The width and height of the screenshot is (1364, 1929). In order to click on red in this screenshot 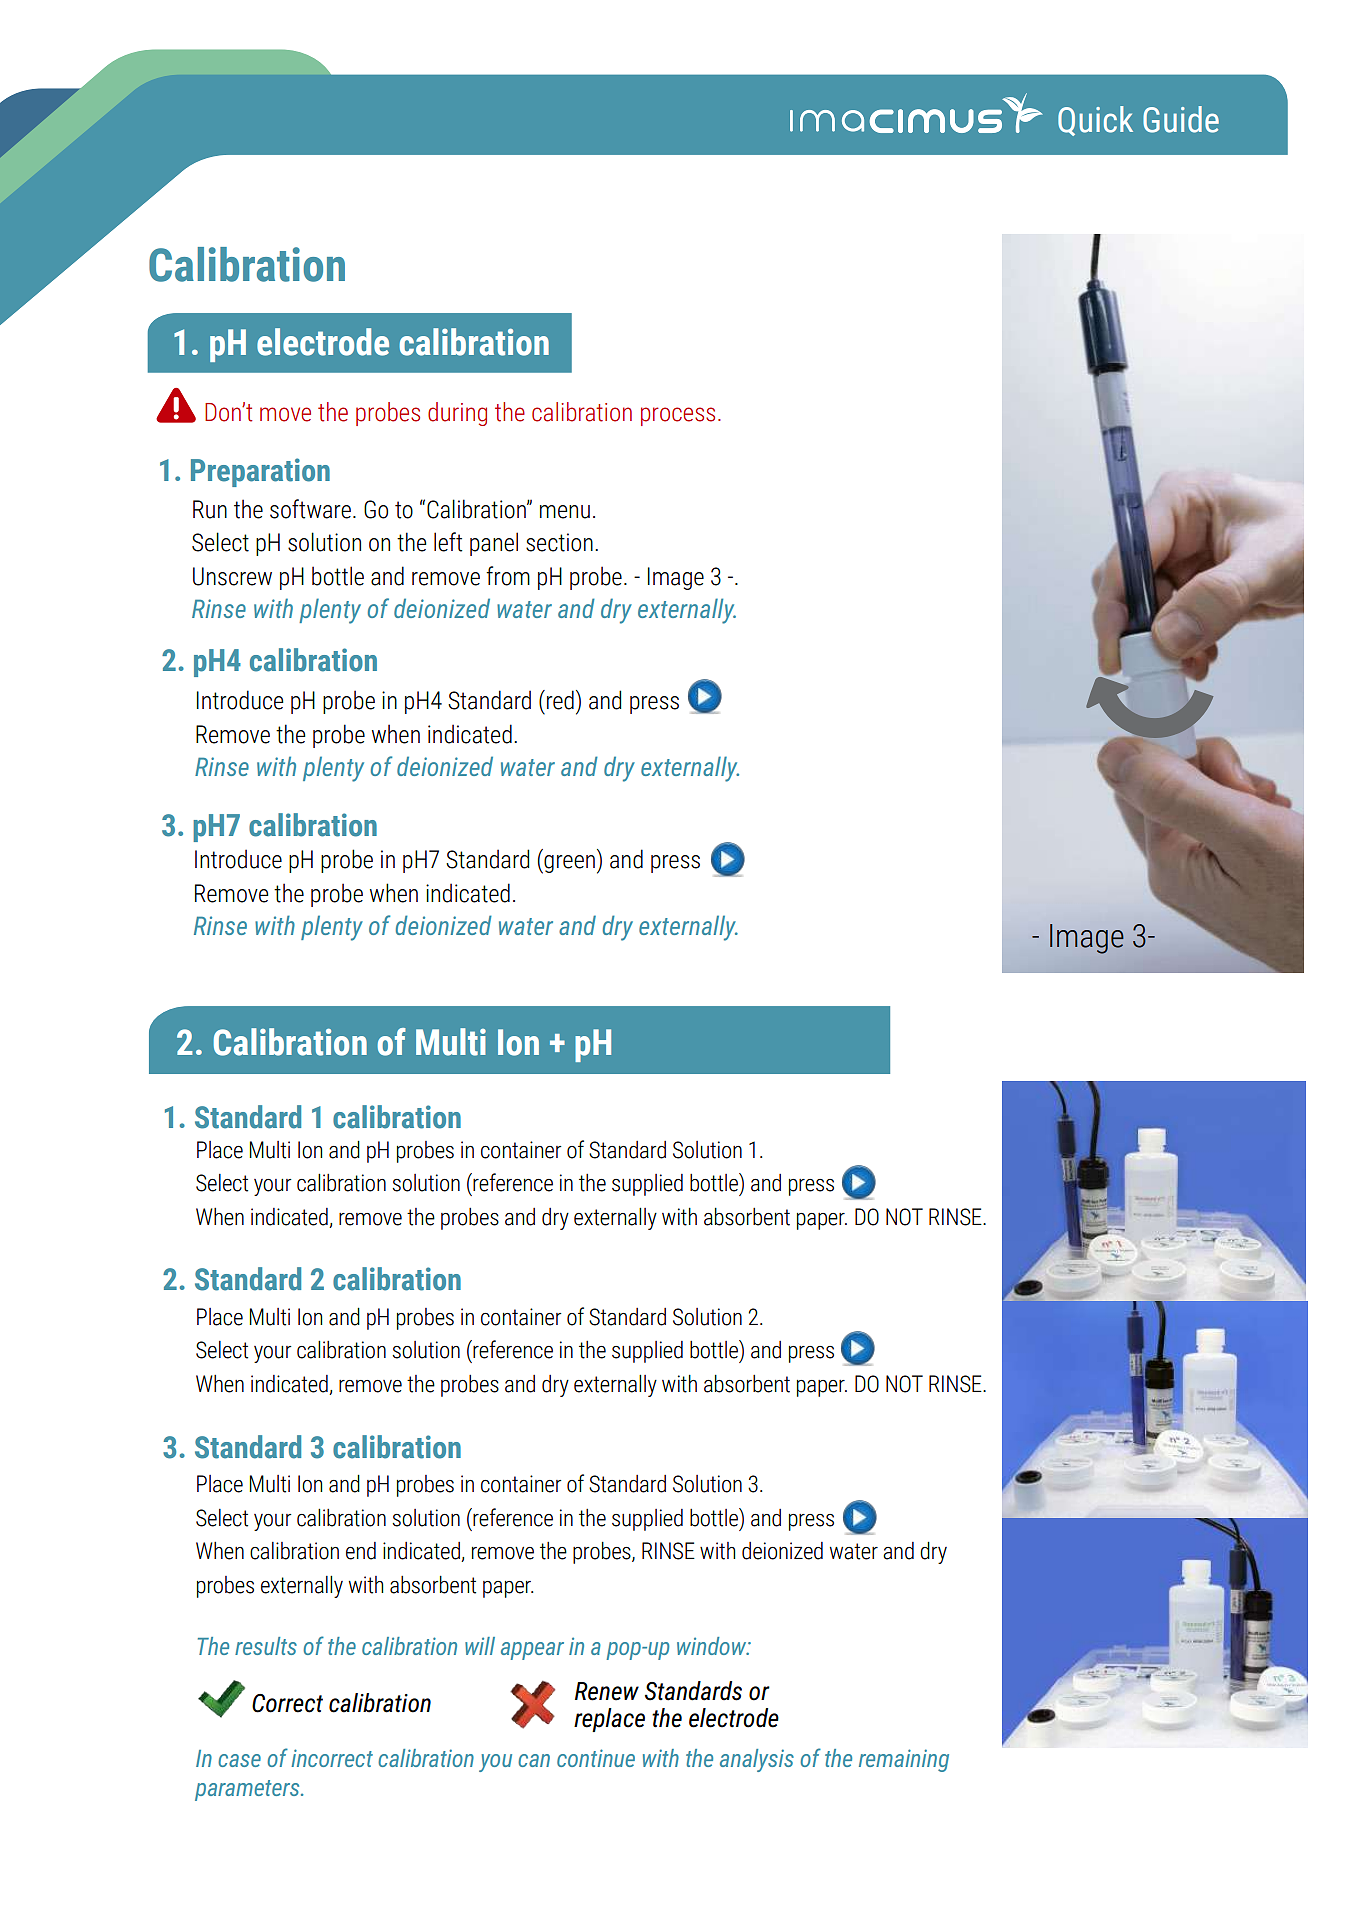, I will do `click(560, 700)`.
